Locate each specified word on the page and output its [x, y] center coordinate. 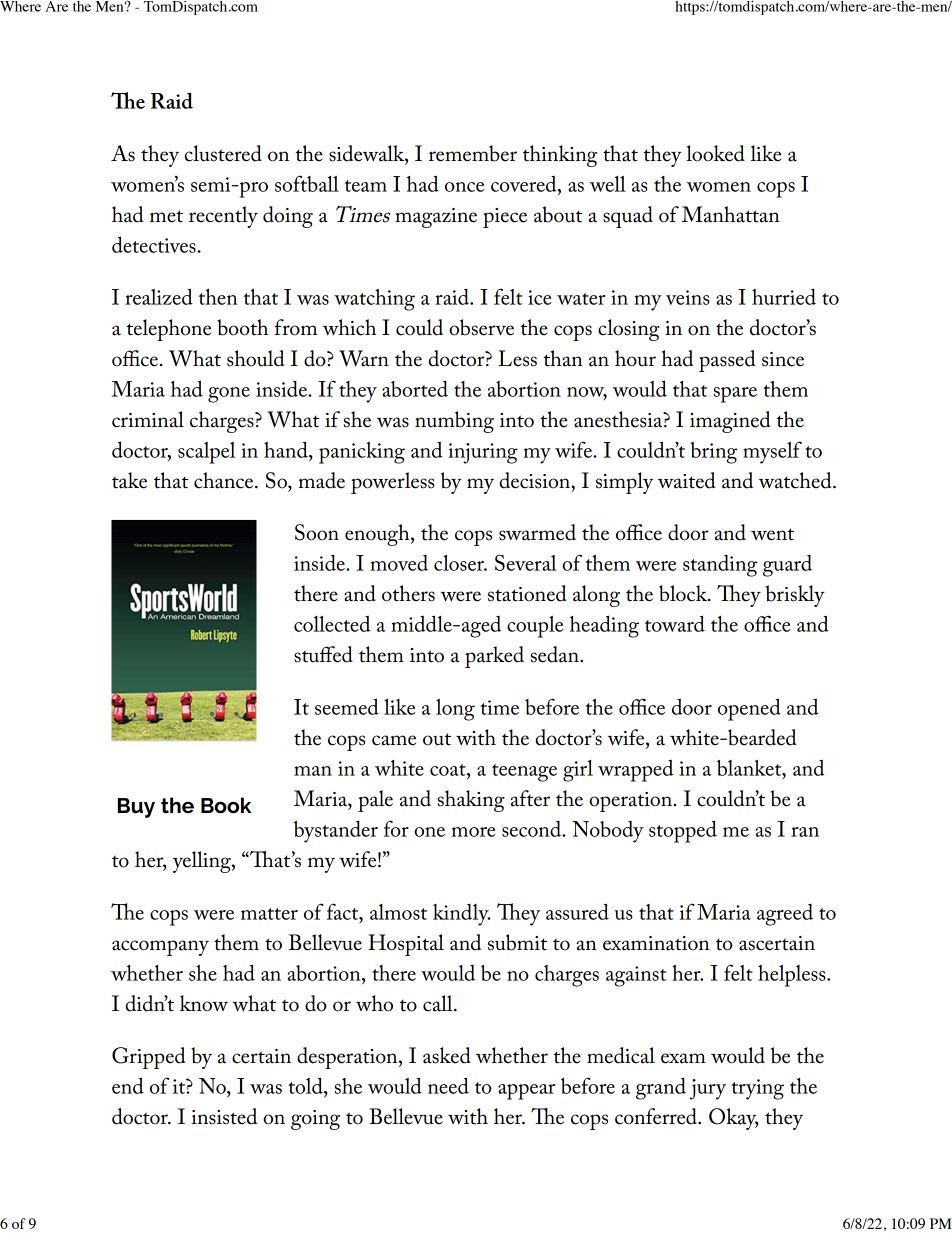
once [464, 187]
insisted [224, 1116]
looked [715, 153]
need [448, 1085]
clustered [223, 153]
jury [708, 1089]
